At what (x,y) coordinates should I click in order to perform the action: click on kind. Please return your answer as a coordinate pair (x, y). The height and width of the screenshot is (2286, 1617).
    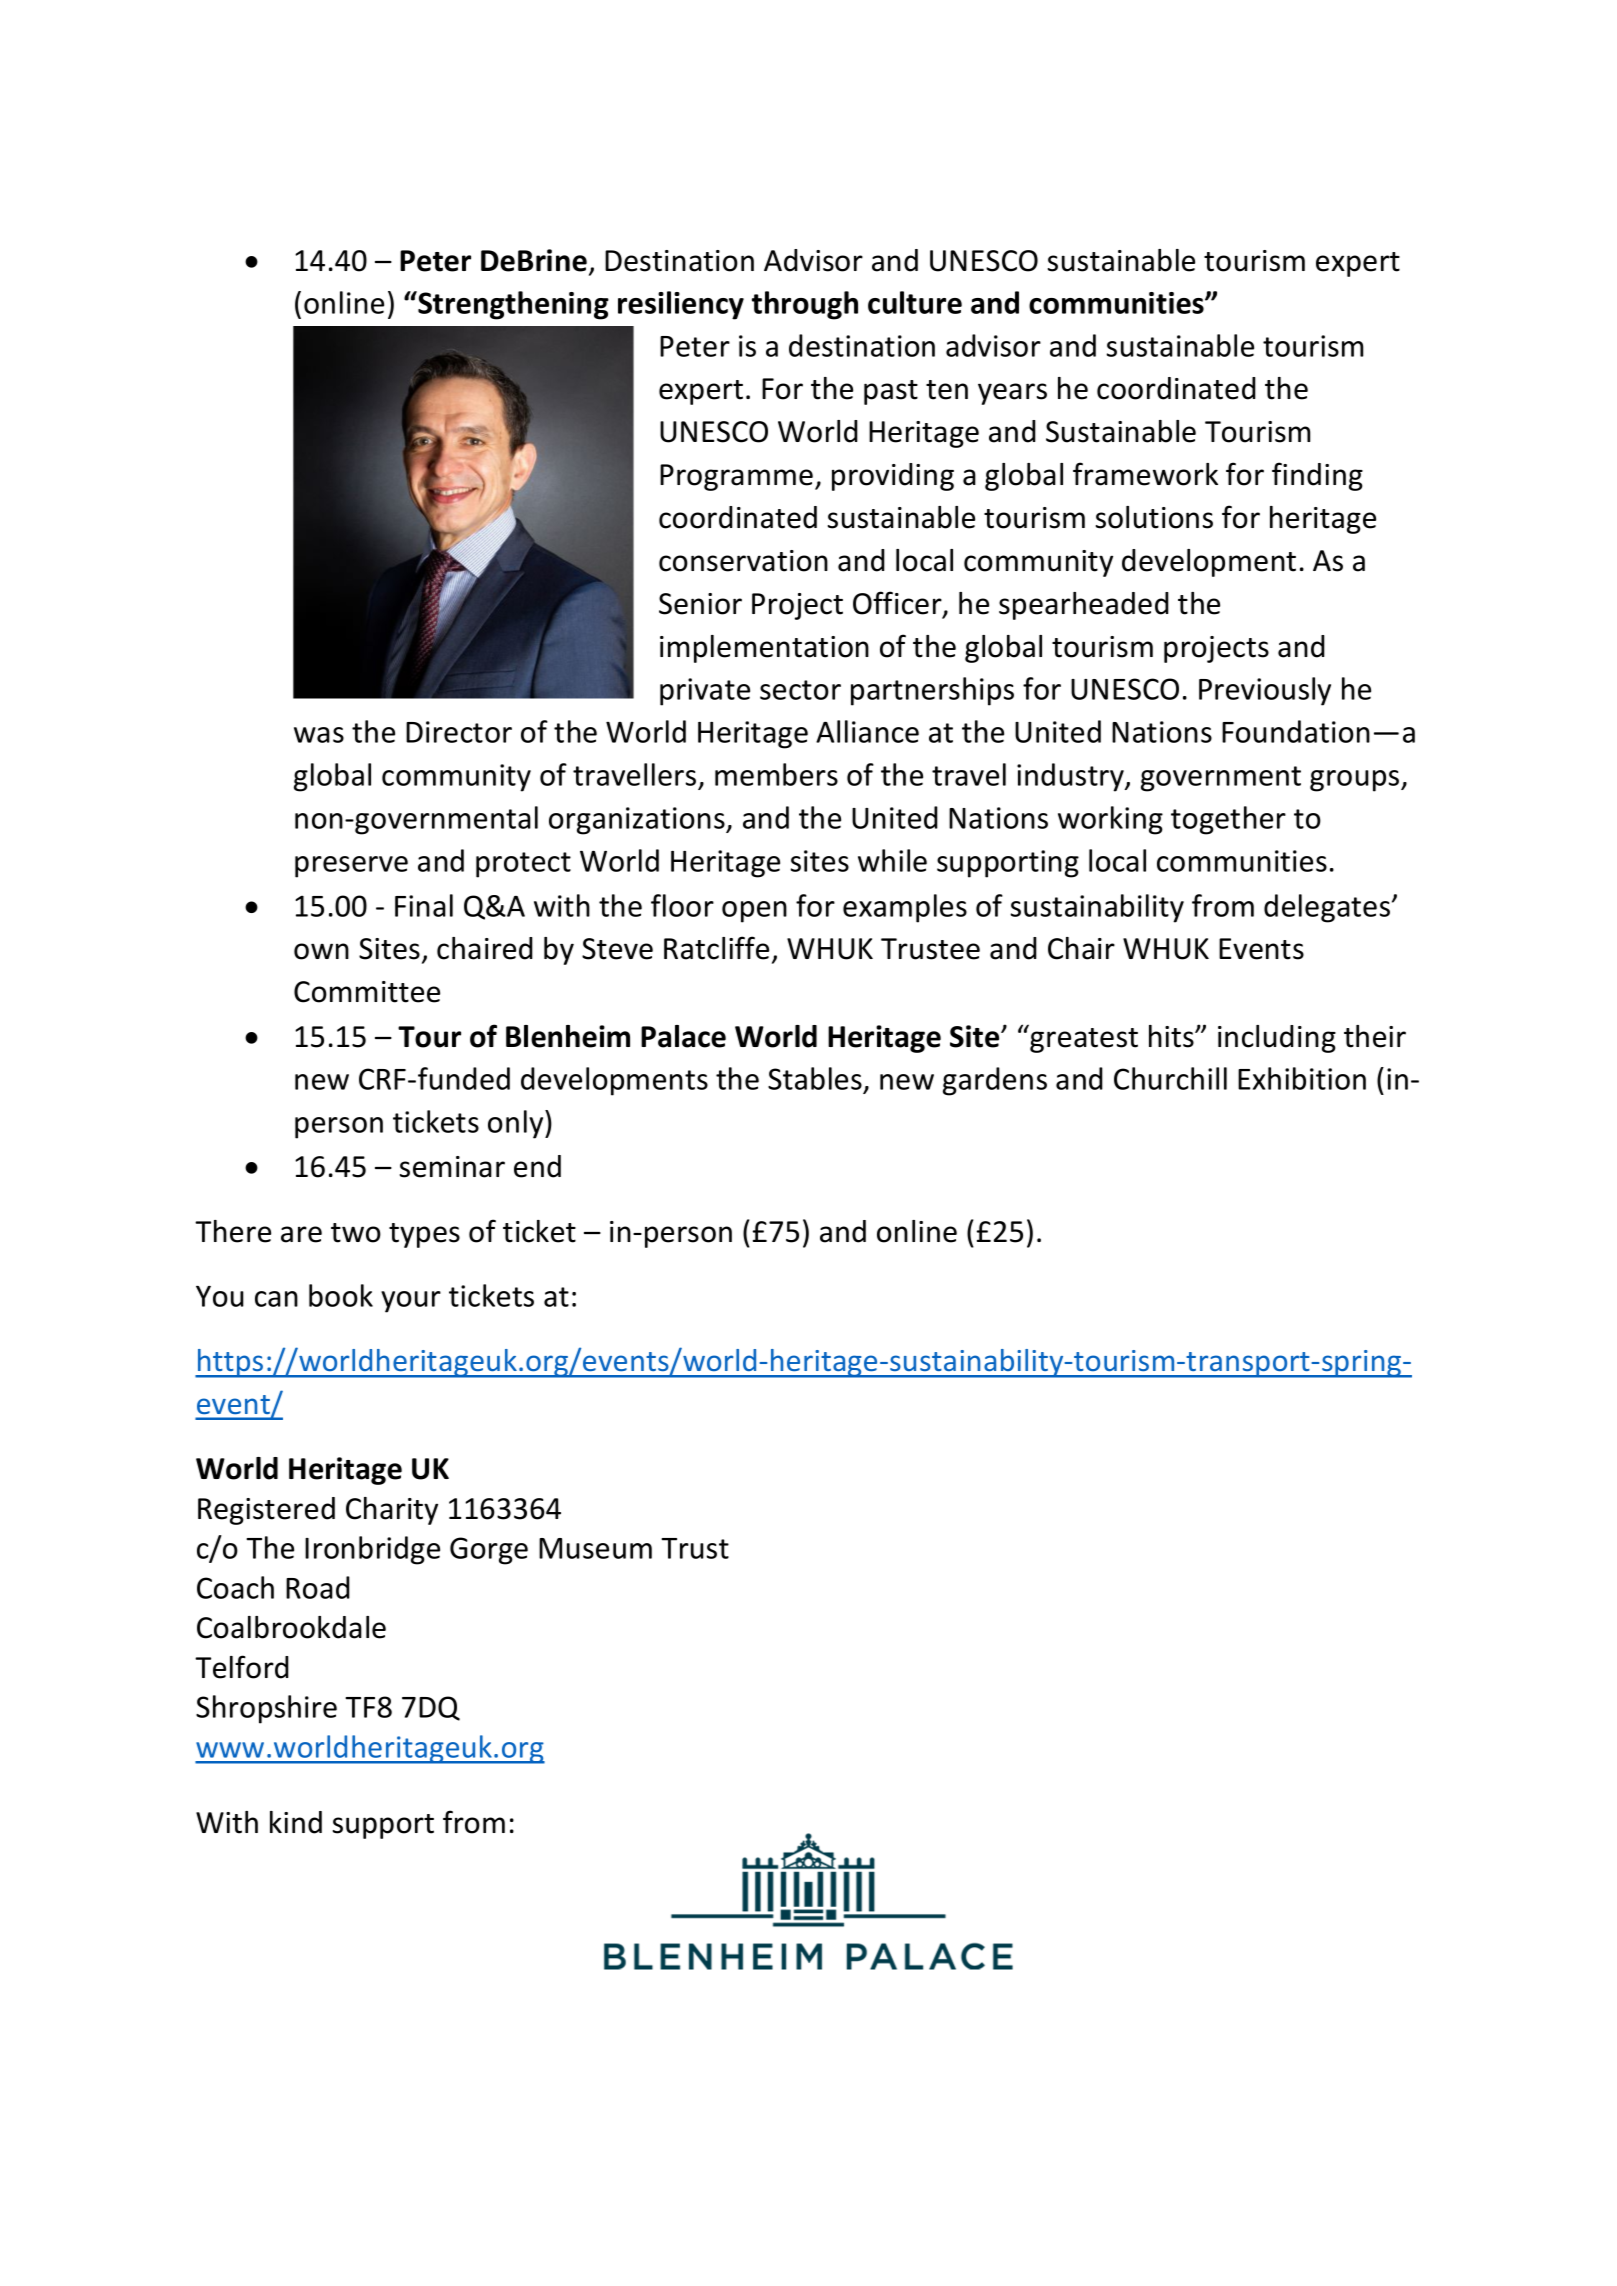
    Looking at the image, I should click on (296, 1822).
